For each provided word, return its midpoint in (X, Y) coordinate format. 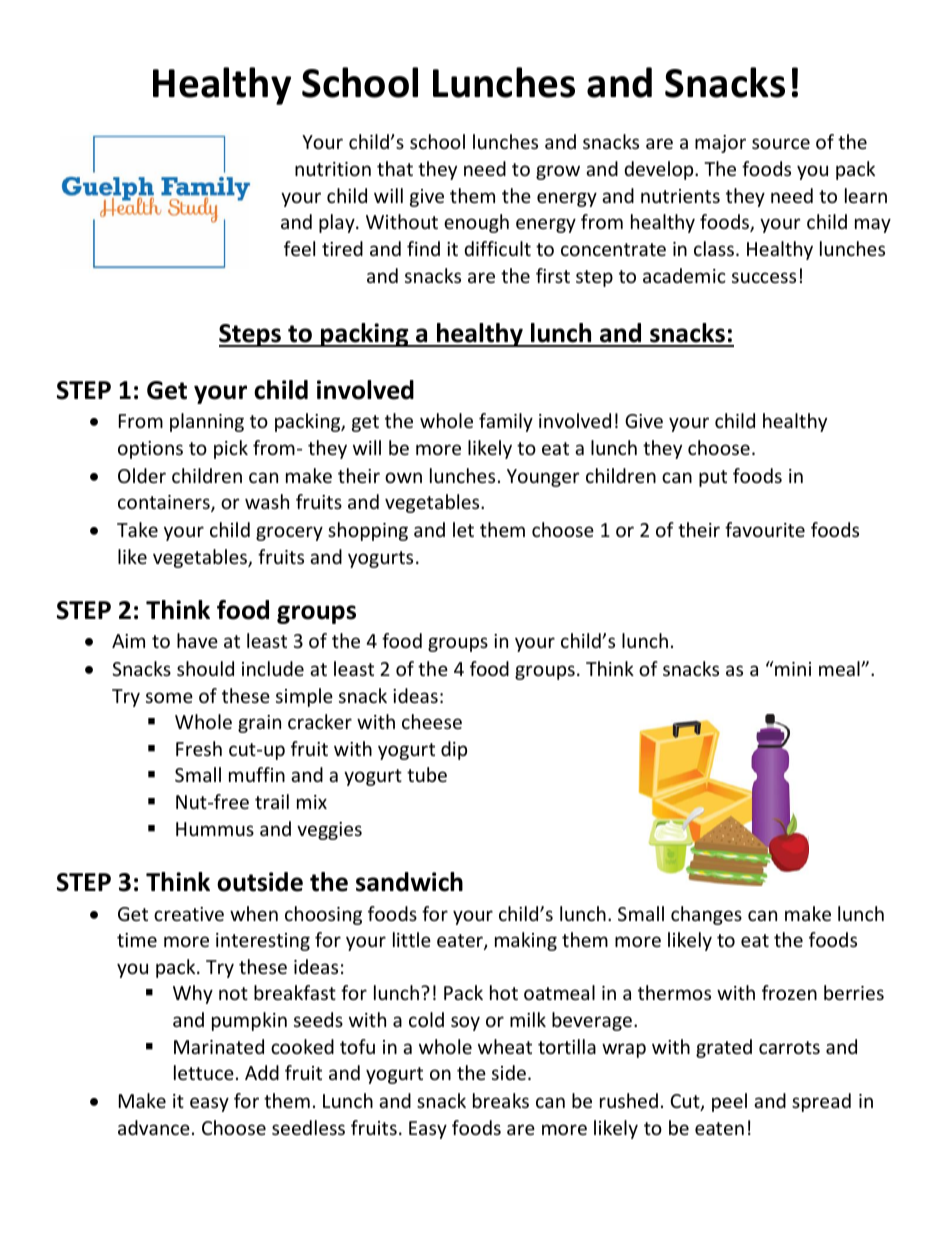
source (781, 143)
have (197, 640)
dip (454, 750)
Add (262, 1072)
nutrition (333, 169)
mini (792, 668)
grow (558, 172)
